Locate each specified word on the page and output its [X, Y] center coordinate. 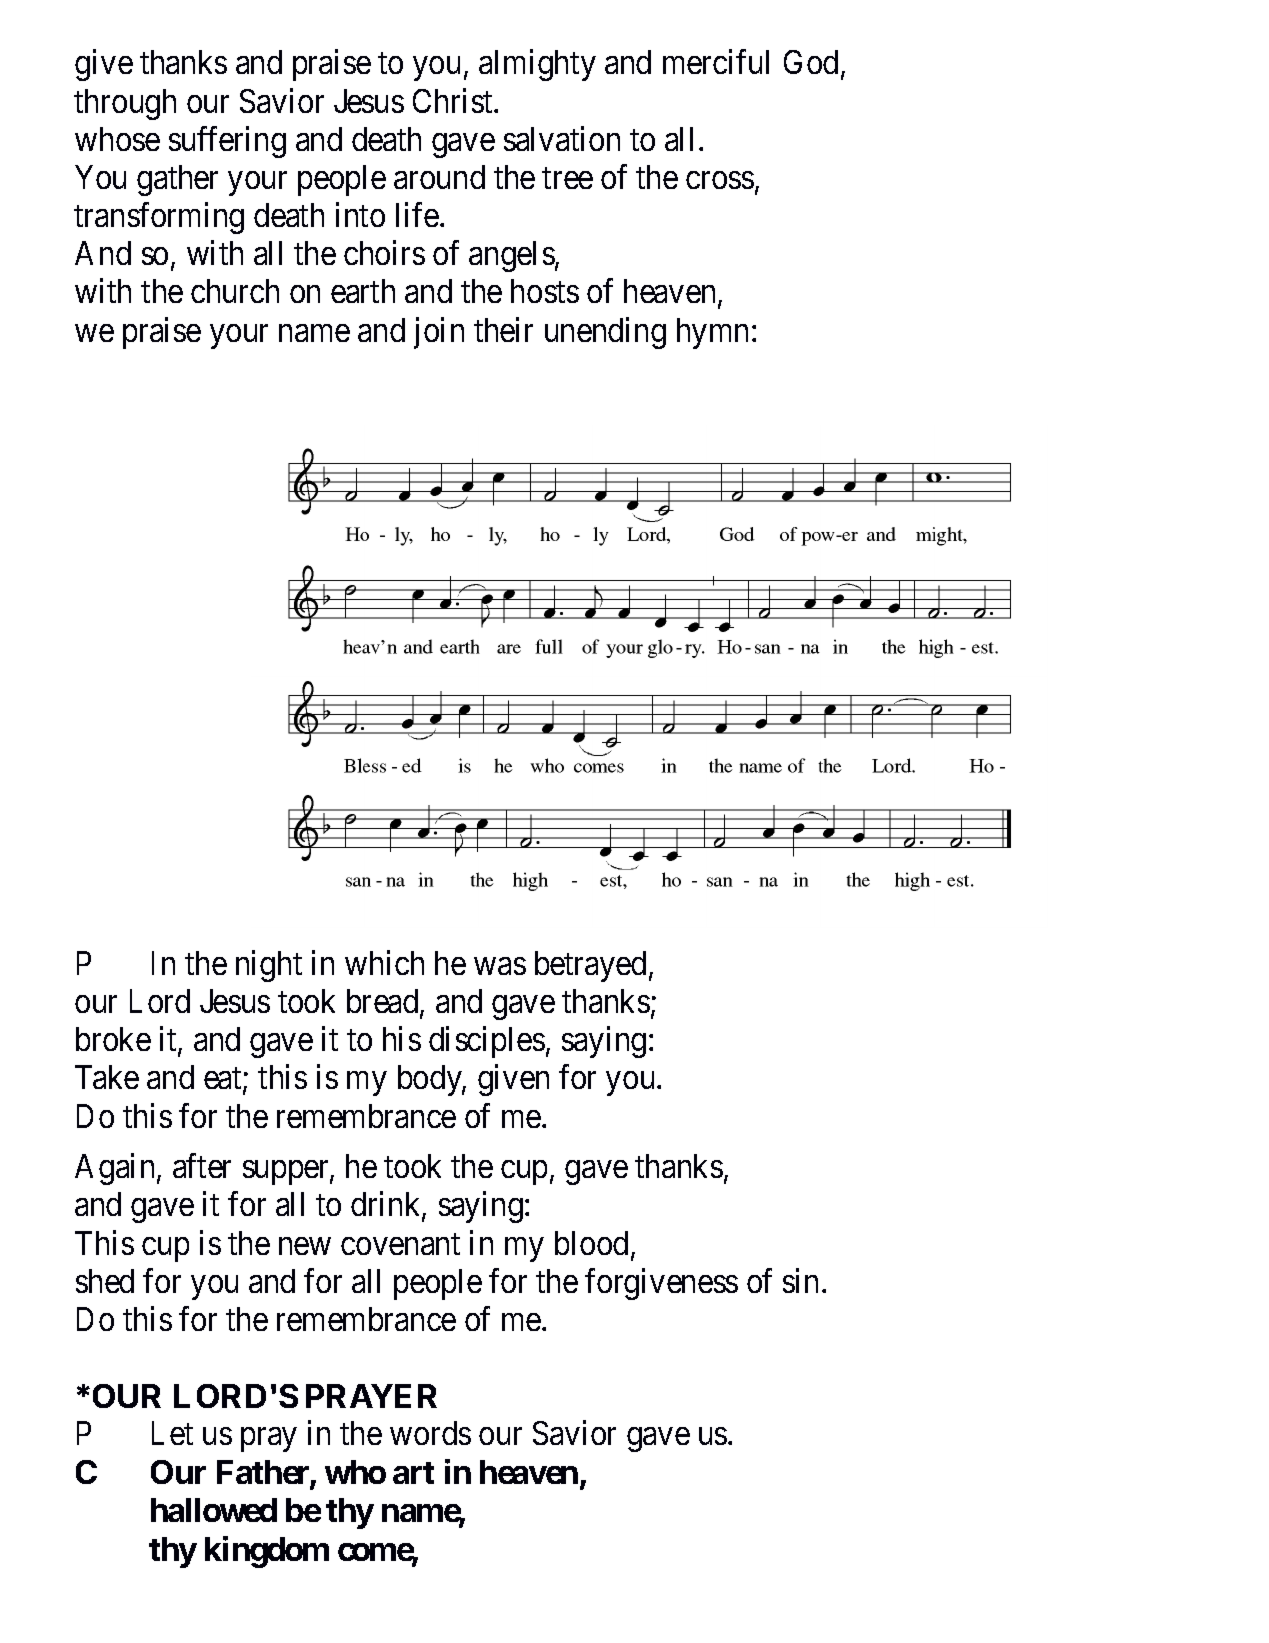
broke [113, 1039]
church [235, 291]
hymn [712, 333]
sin [800, 1280]
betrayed [590, 966]
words [430, 1433]
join [439, 333]
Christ [454, 100]
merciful [716, 62]
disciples [487, 1042]
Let [172, 1433]
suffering [227, 142]
